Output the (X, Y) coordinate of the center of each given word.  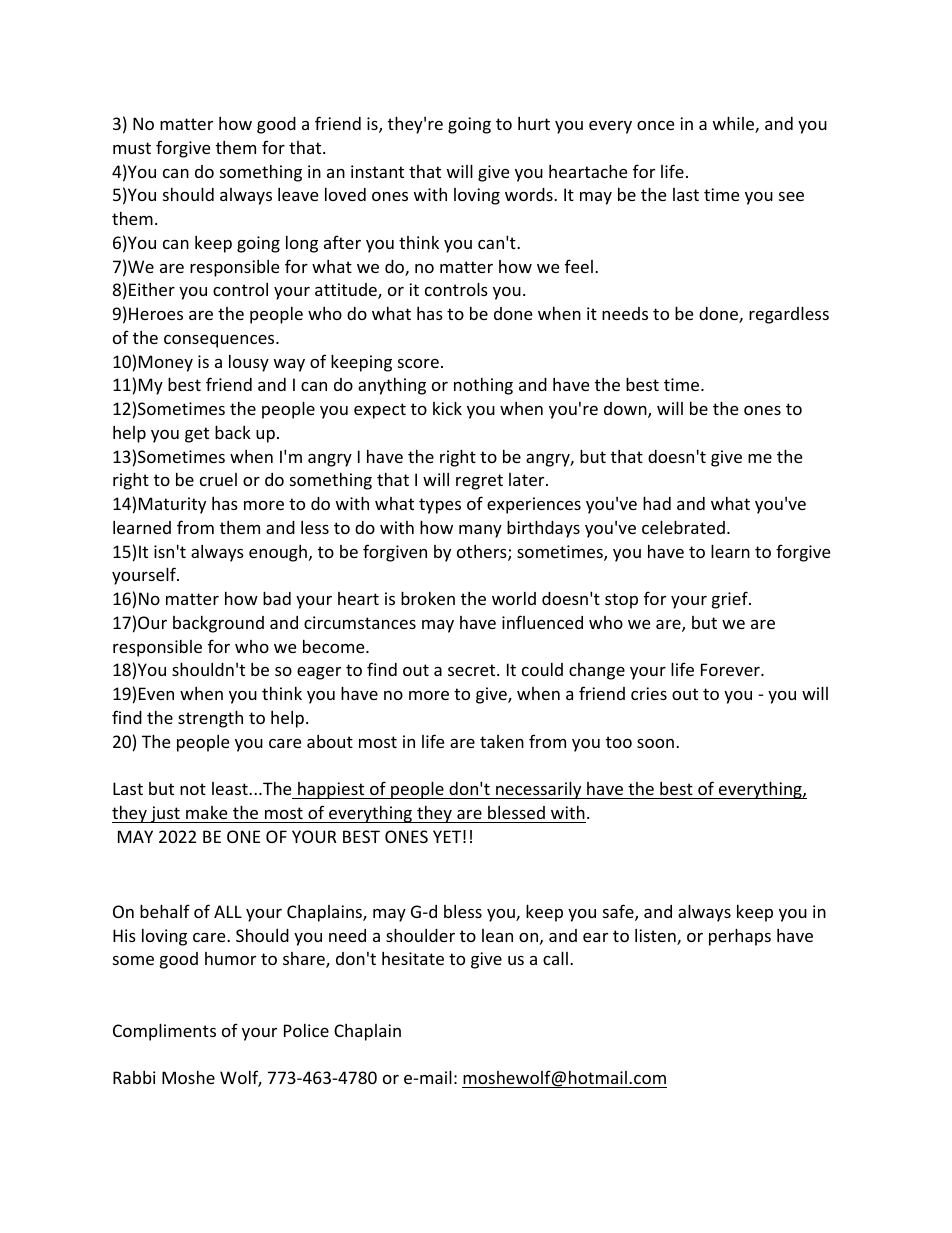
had (657, 503)
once (655, 125)
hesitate (413, 958)
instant (377, 171)
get (197, 435)
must (132, 148)
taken (502, 741)
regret (479, 482)
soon (655, 743)
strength (210, 719)
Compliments (164, 1032)
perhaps (740, 937)
